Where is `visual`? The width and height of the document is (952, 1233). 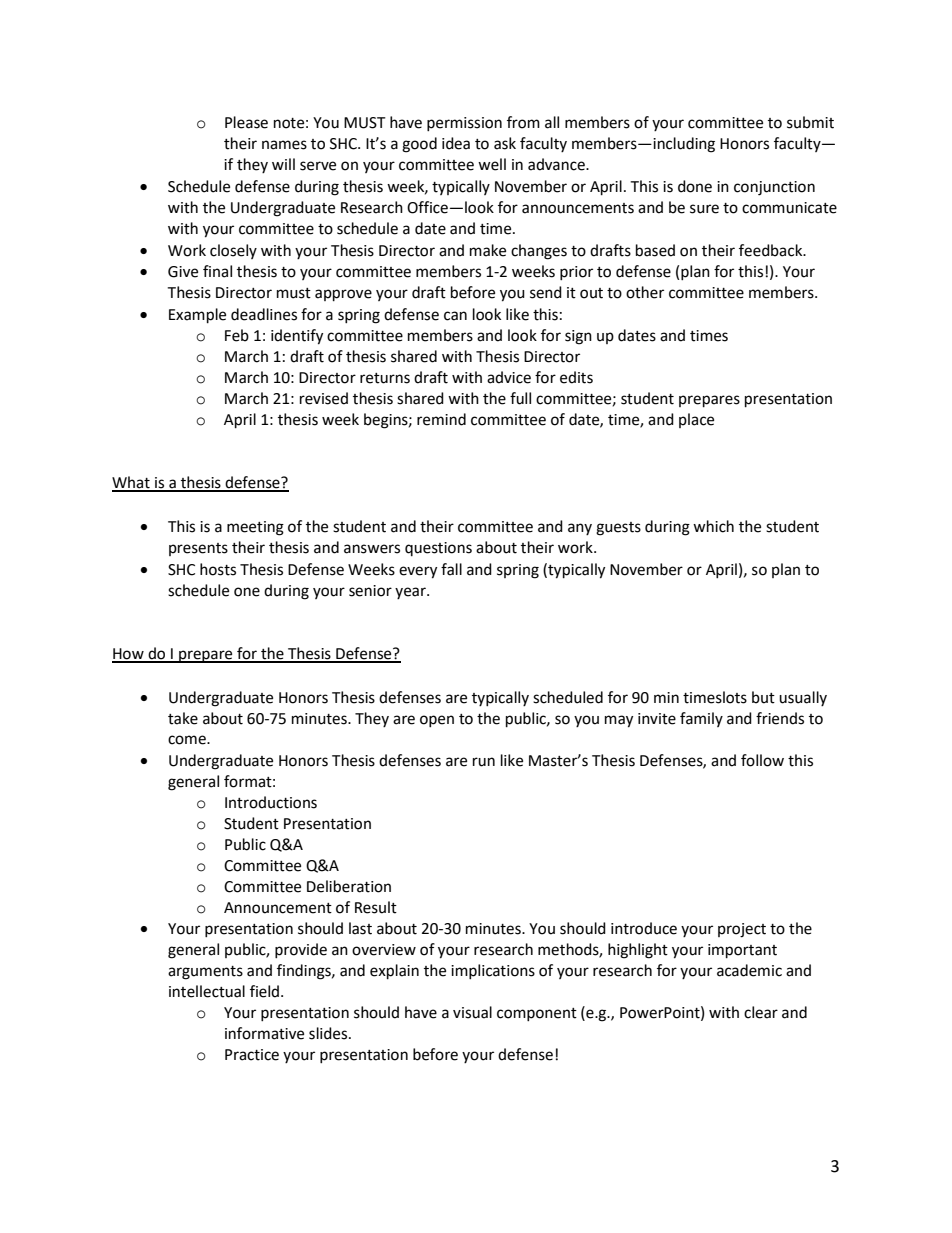
visual is located at coordinates (472, 1012).
